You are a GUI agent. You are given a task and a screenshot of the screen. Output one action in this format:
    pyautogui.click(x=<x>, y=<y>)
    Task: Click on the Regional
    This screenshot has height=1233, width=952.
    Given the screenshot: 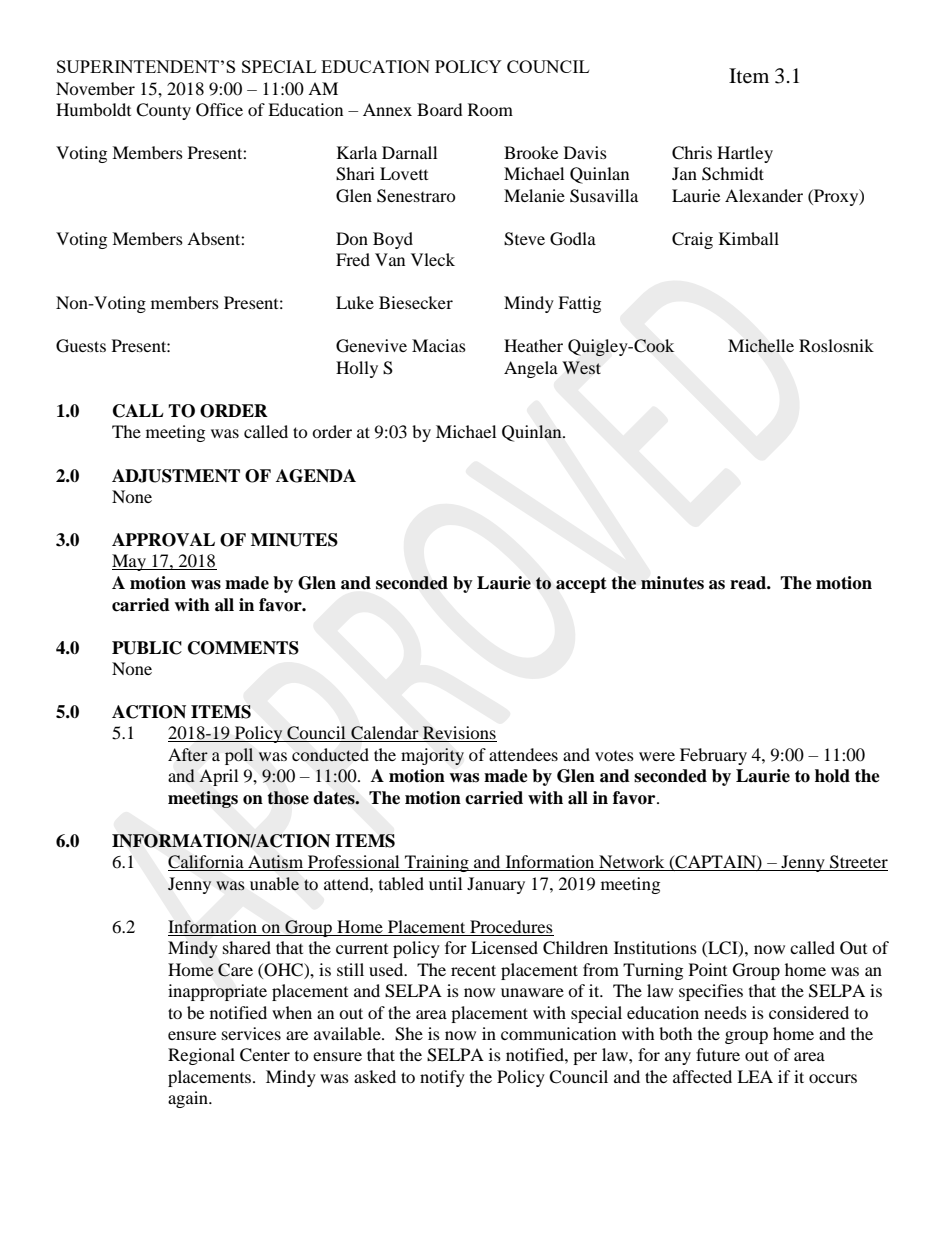 What is the action you would take?
    pyautogui.click(x=201, y=1056)
